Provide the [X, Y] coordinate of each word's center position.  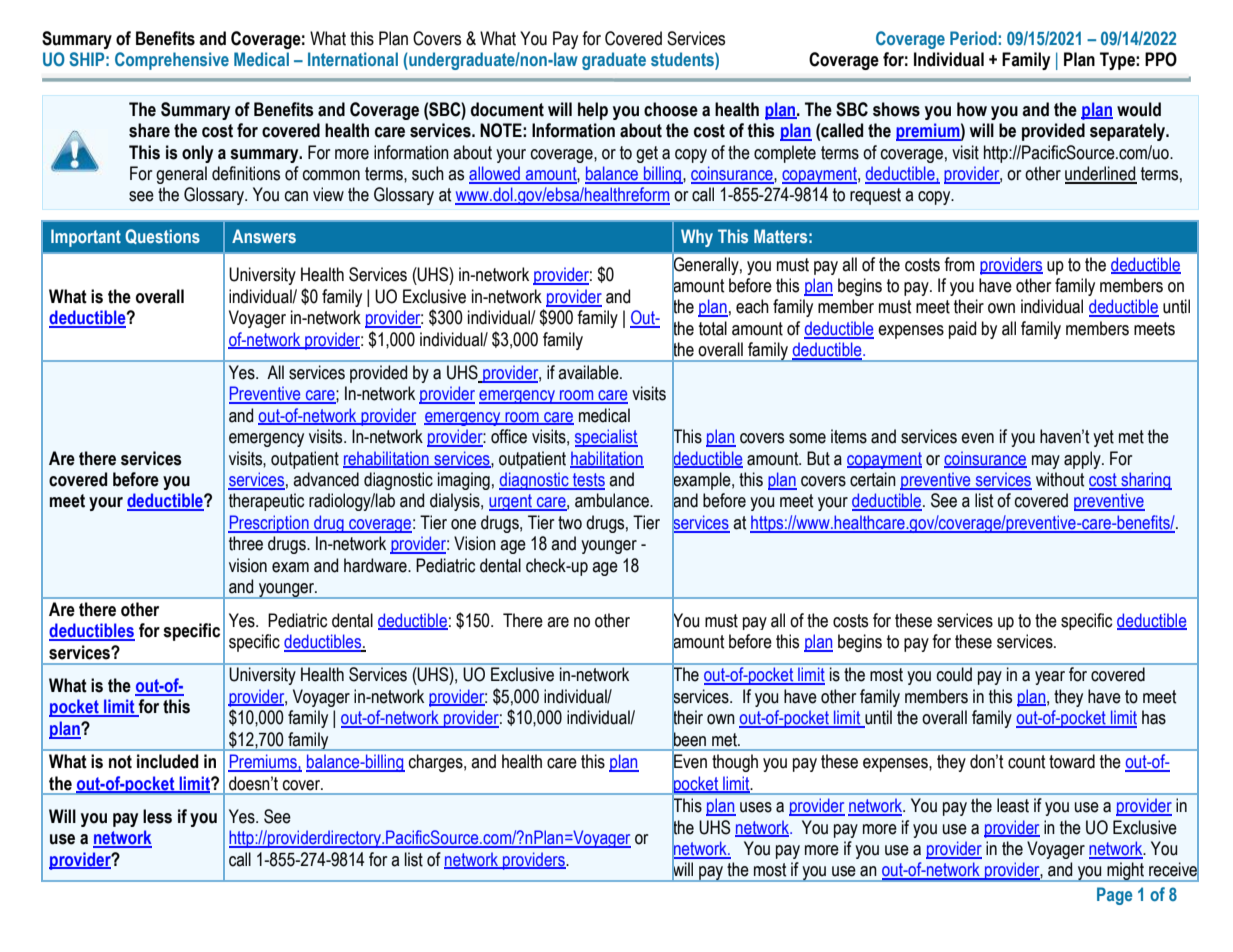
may [1046, 462]
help [593, 111]
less [157, 816]
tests [588, 481]
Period [973, 38]
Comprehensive [172, 61]
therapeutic [266, 502]
